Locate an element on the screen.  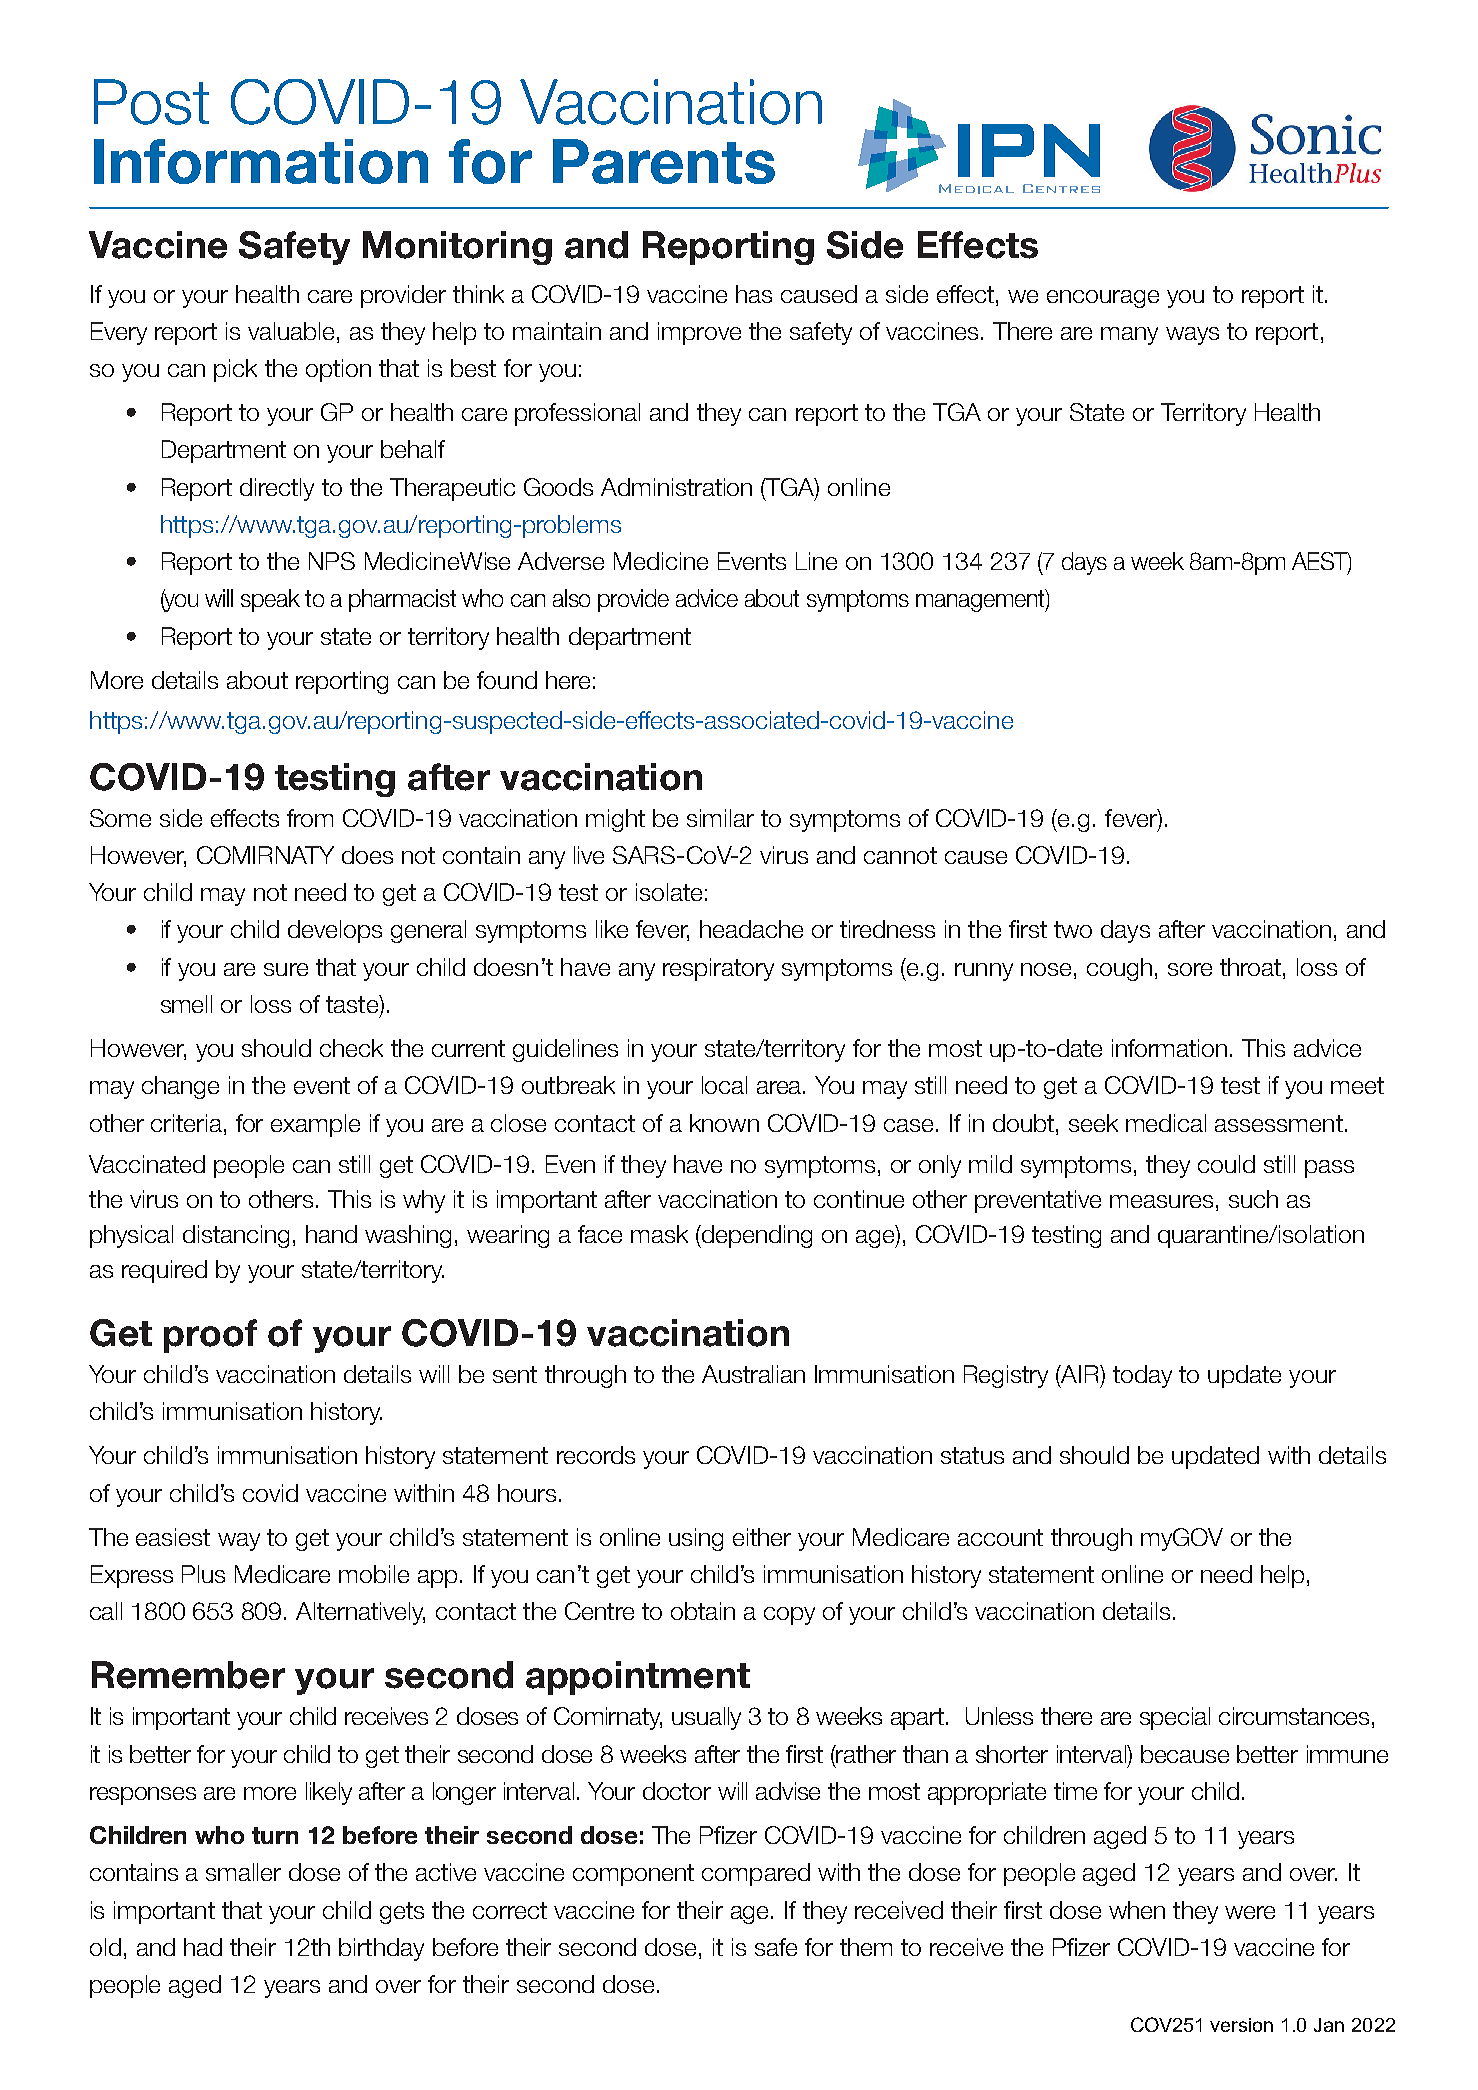
version is located at coordinates (1241, 2025).
